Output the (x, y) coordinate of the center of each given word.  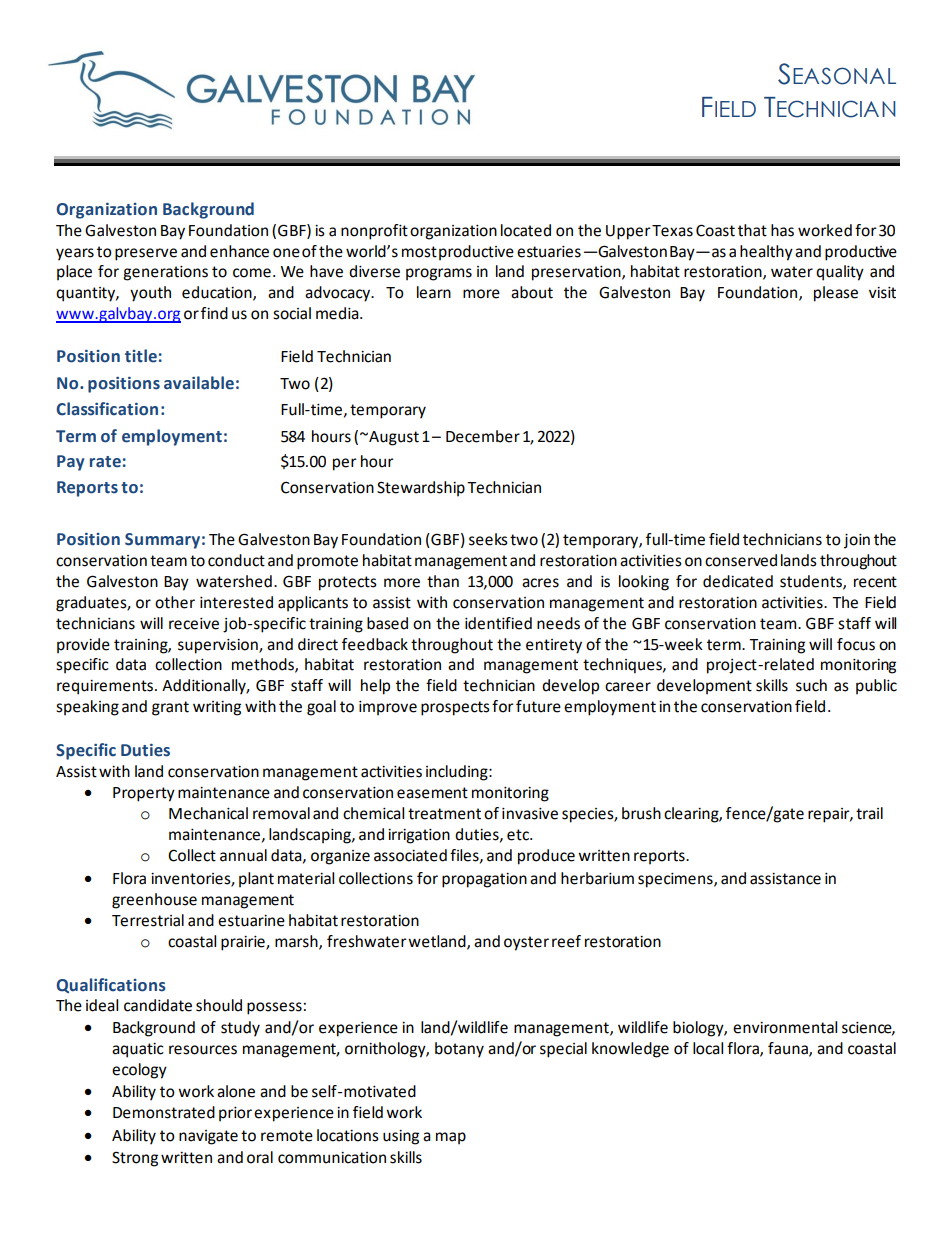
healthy (766, 253)
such (811, 685)
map (451, 1138)
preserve (146, 254)
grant (170, 708)
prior (235, 1114)
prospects (455, 708)
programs (439, 274)
